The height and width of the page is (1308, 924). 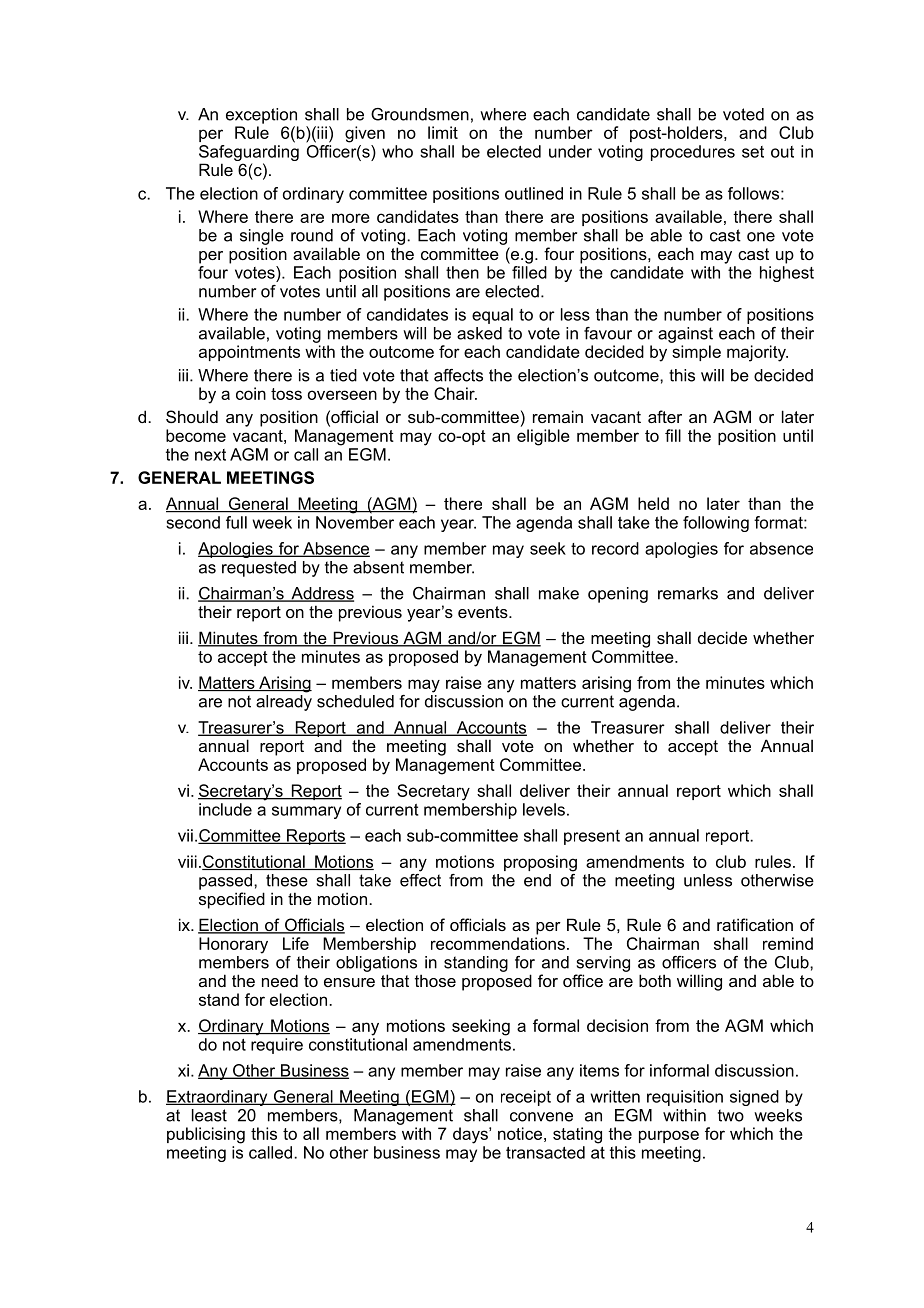 What do you see at coordinates (209, 1115) in the page?
I see `least` at bounding box center [209, 1115].
